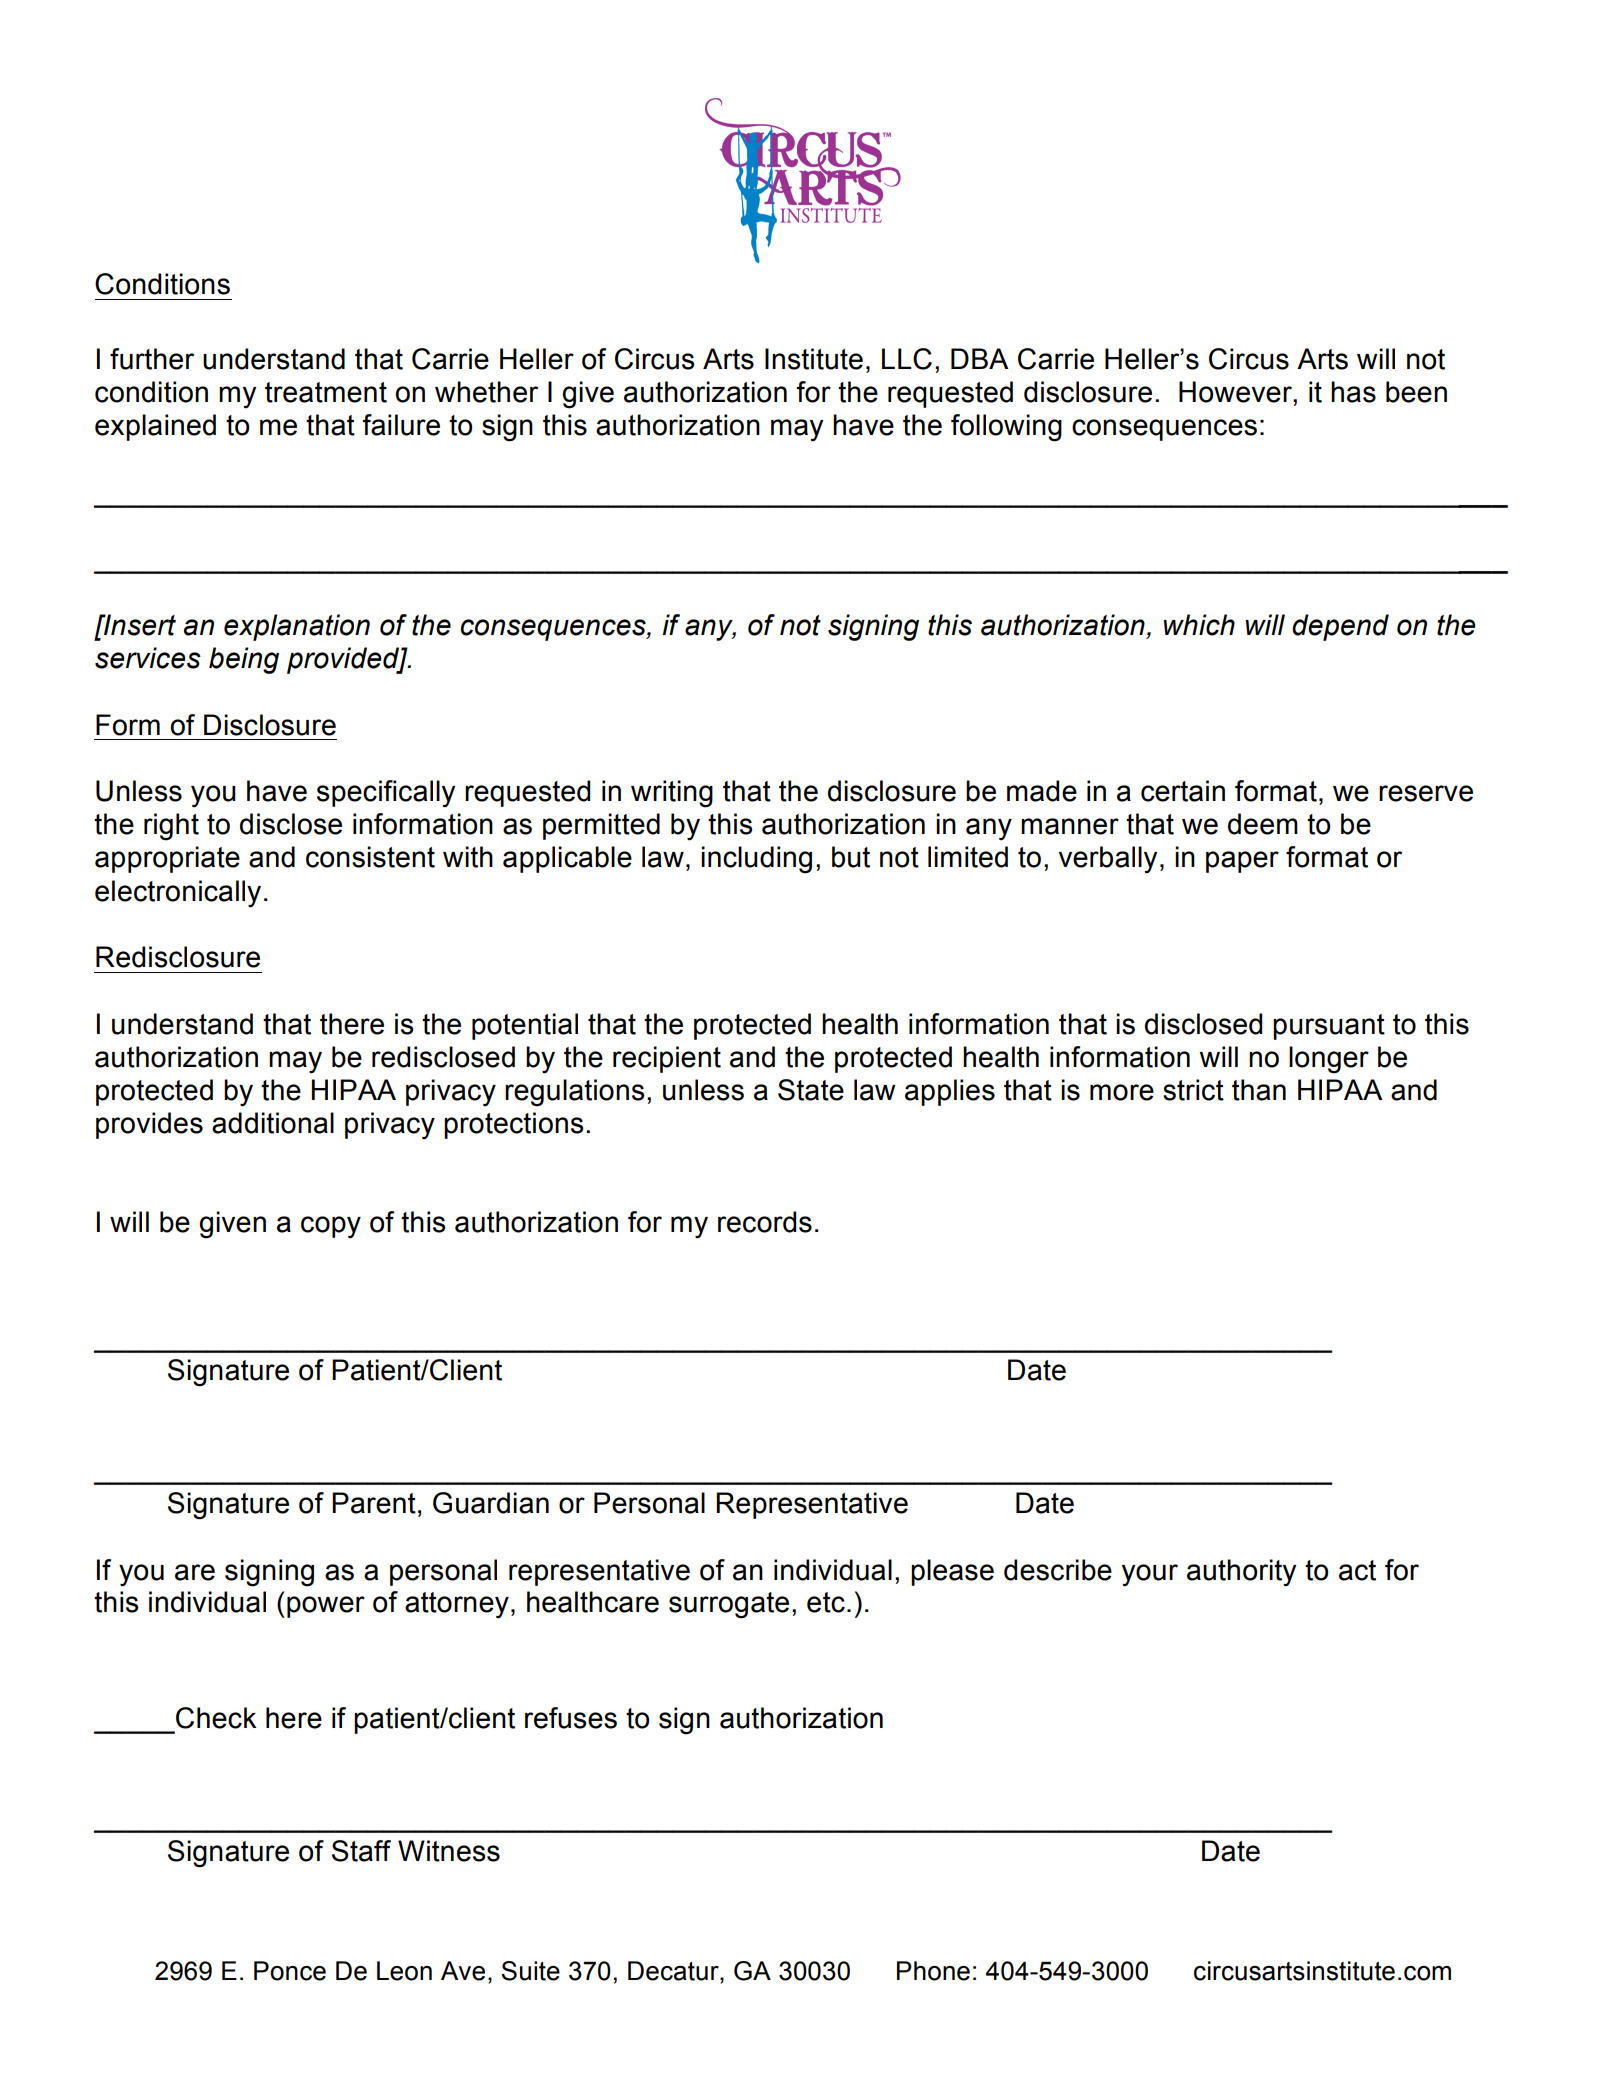 The height and width of the page is (2081, 1608). Describe the element at coordinates (826, 1602) in the page. I see `etc` at that location.
